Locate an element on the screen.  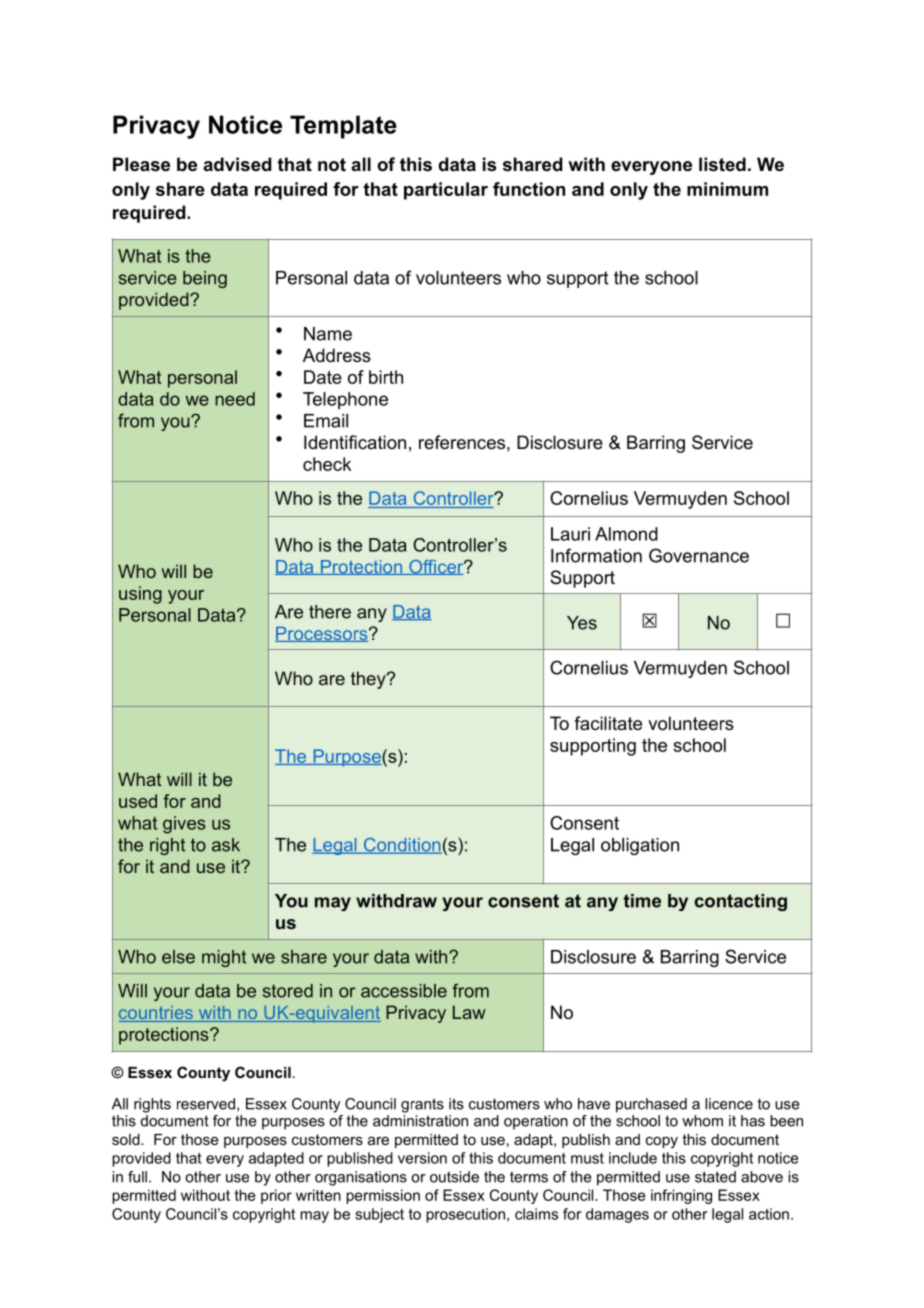
facilitate is located at coordinates (608, 723).
